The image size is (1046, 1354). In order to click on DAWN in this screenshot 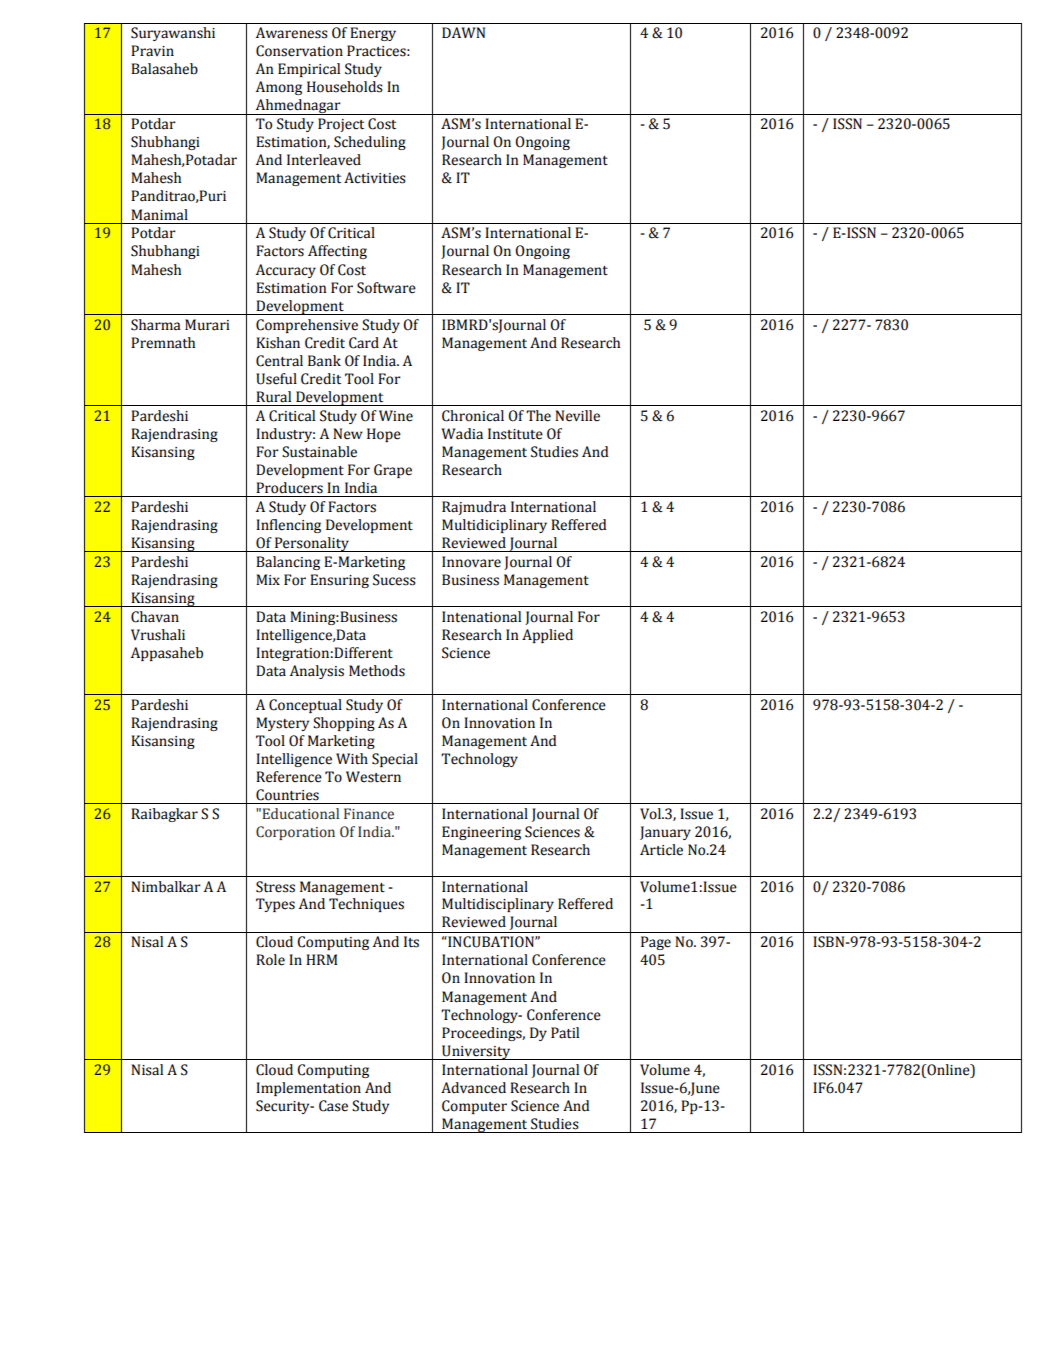, I will do `click(463, 32)`.
